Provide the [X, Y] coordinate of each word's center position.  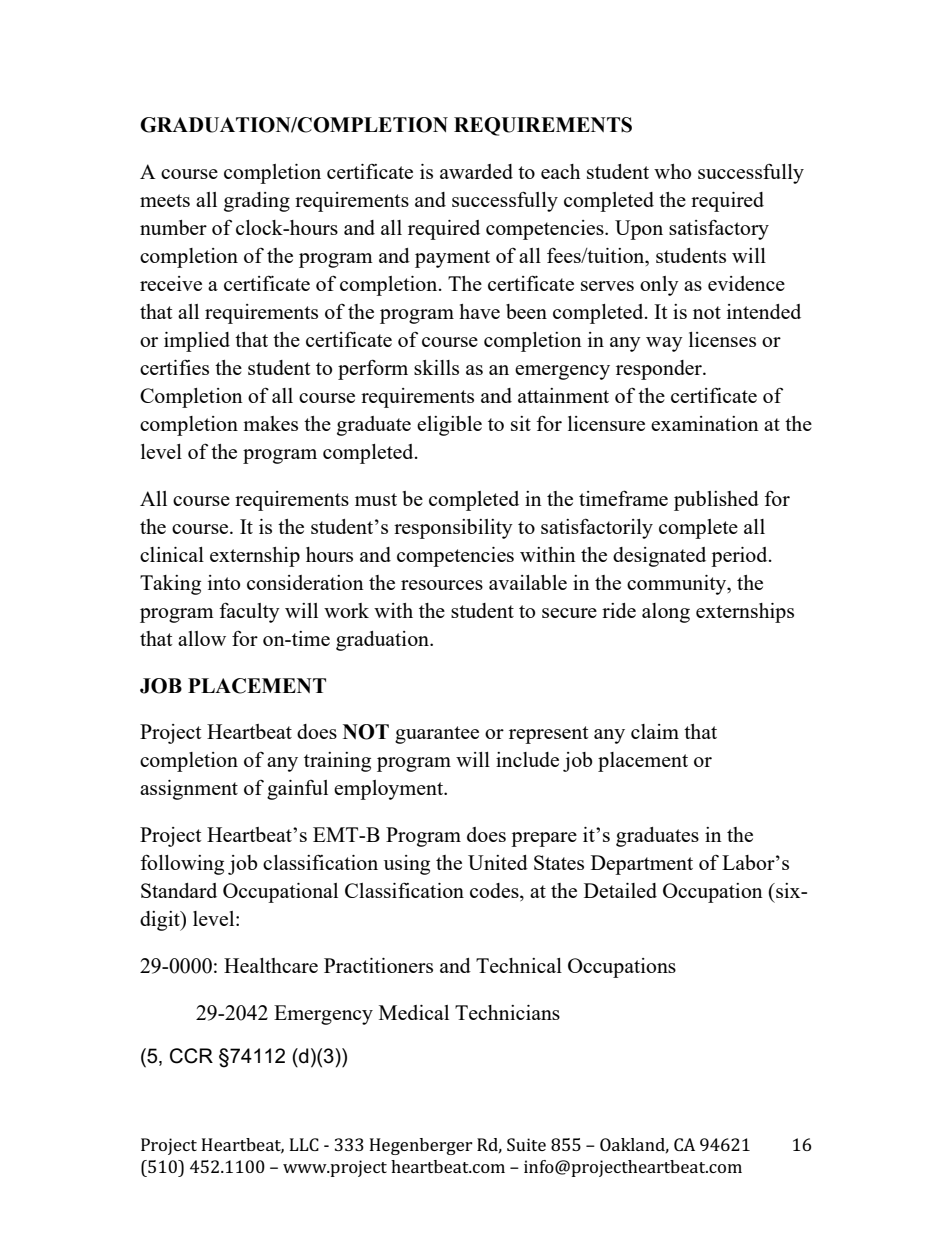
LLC [304, 1144]
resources [442, 585]
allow [202, 638]
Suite [526, 1144]
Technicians [507, 1012]
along [666, 613]
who [672, 171]
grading [257, 202]
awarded [476, 171]
